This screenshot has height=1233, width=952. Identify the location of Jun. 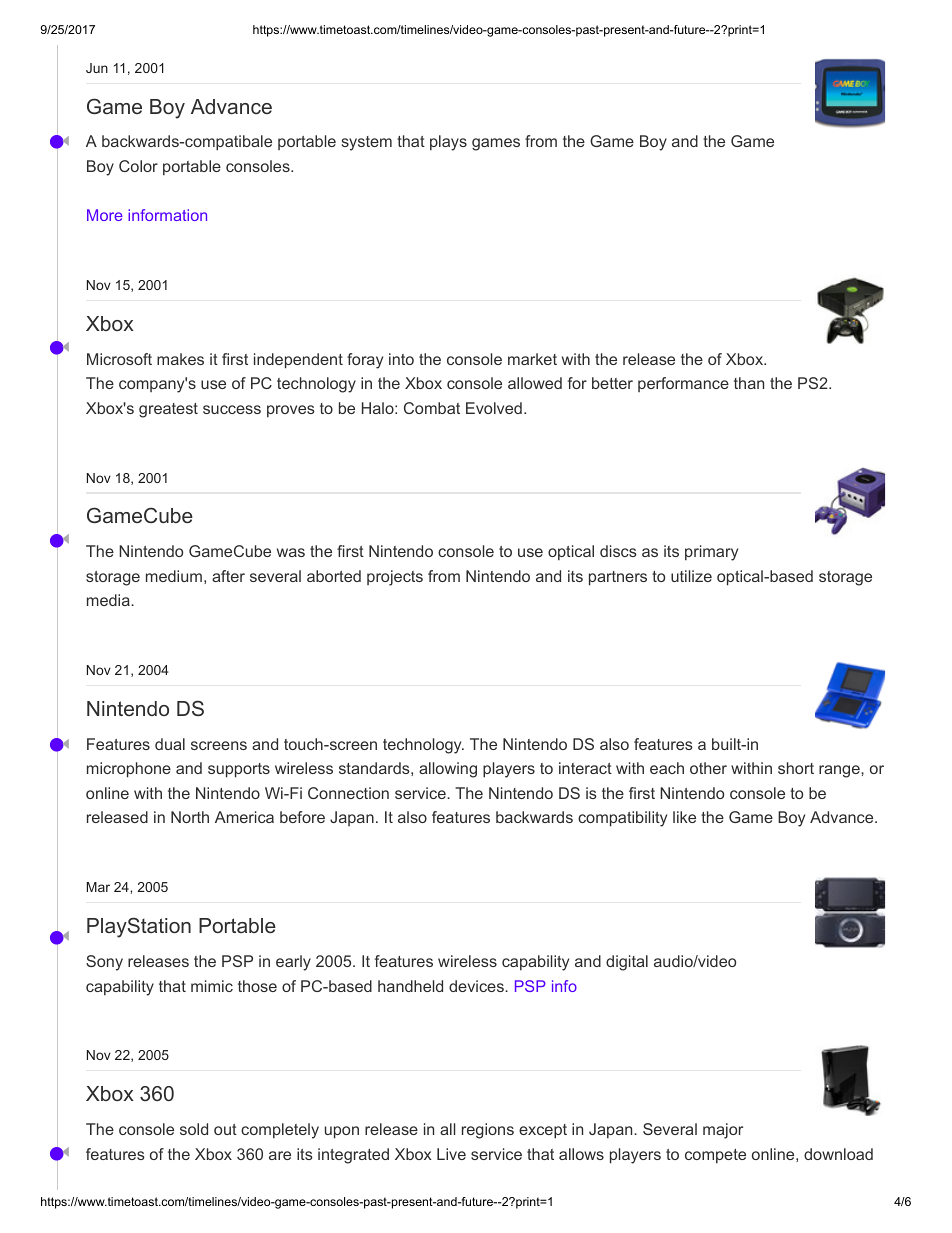
(97, 68).
